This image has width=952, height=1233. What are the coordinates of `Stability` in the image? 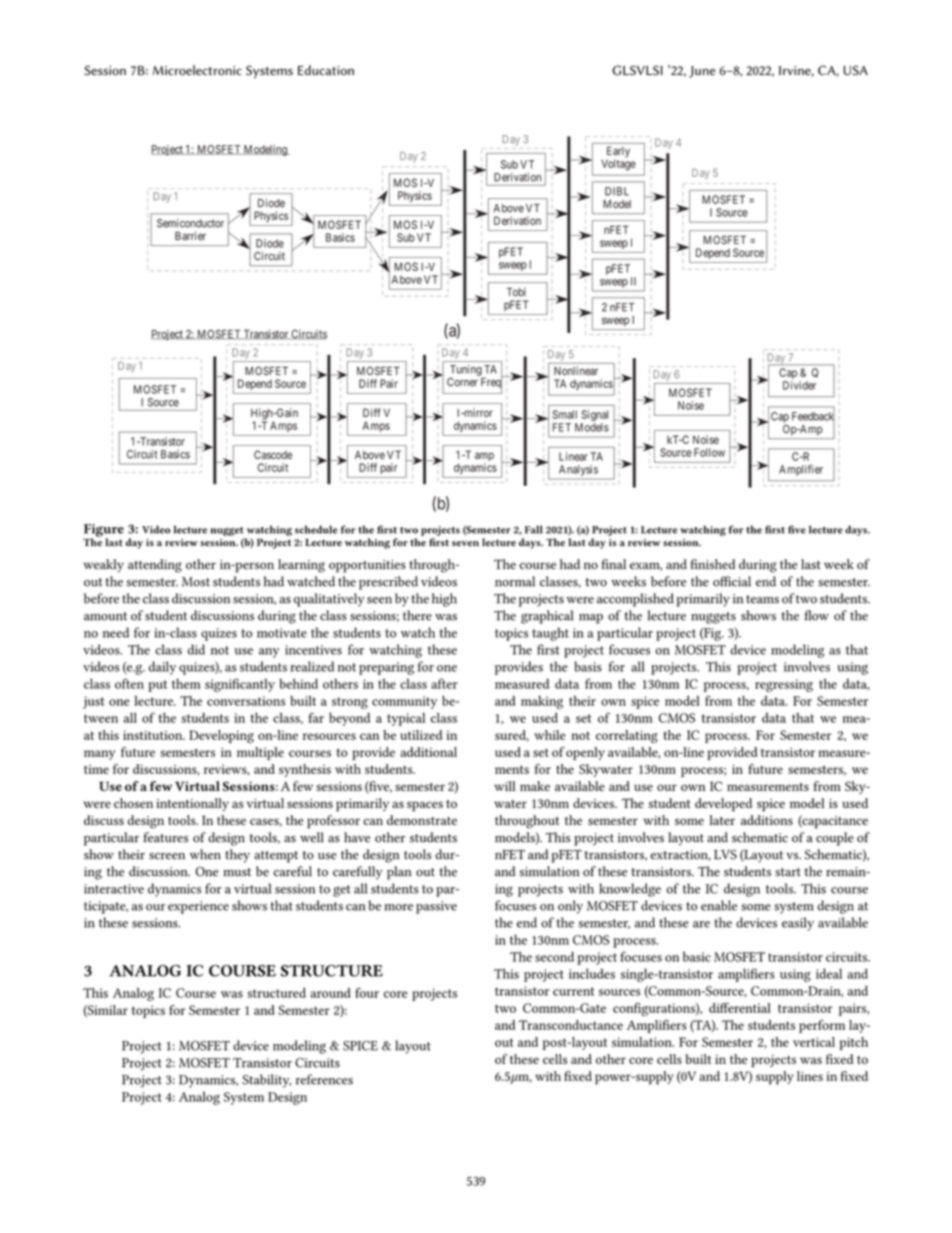 It's located at (266, 1081).
